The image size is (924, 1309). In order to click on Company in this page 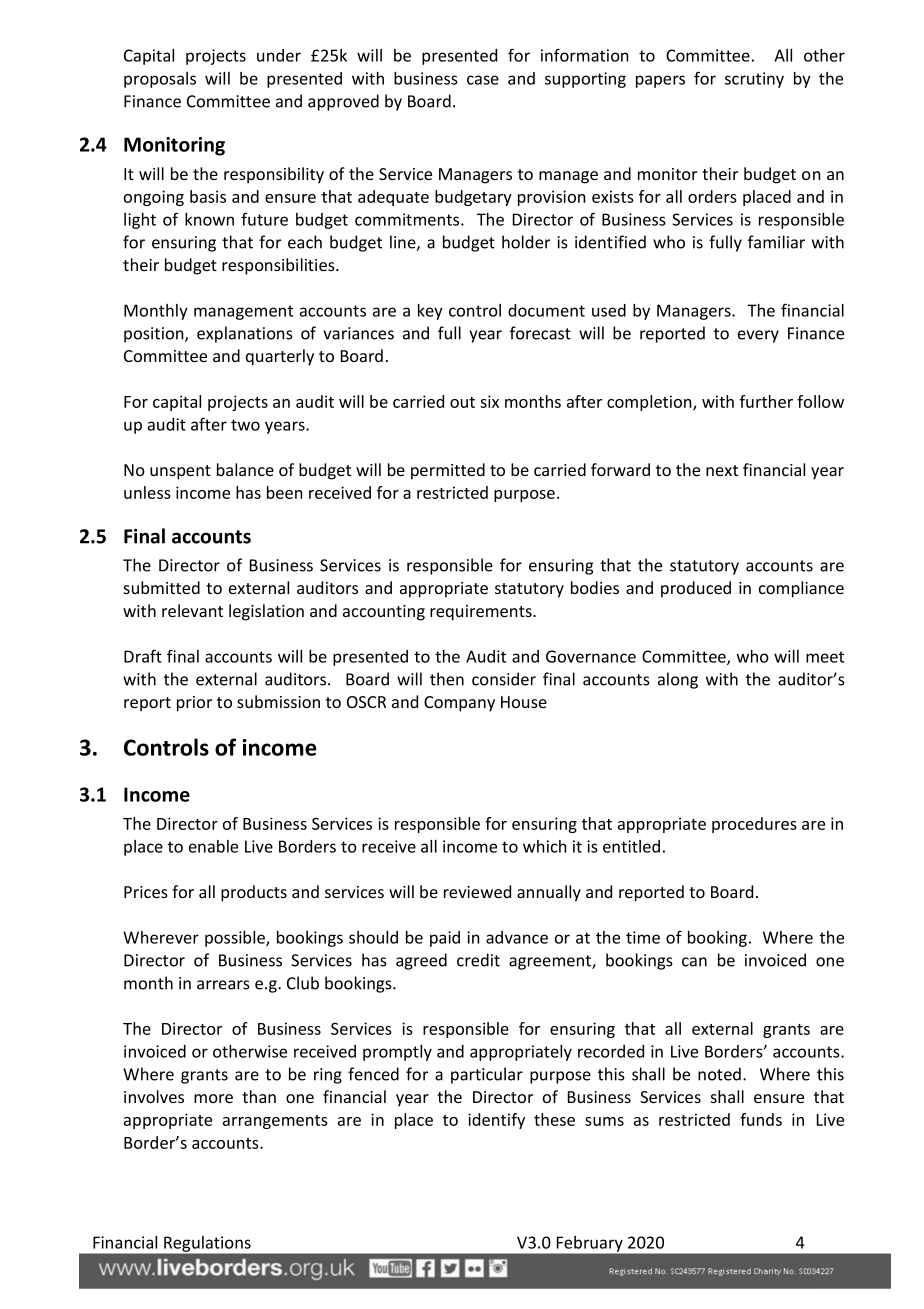, I will do `click(459, 704)`.
